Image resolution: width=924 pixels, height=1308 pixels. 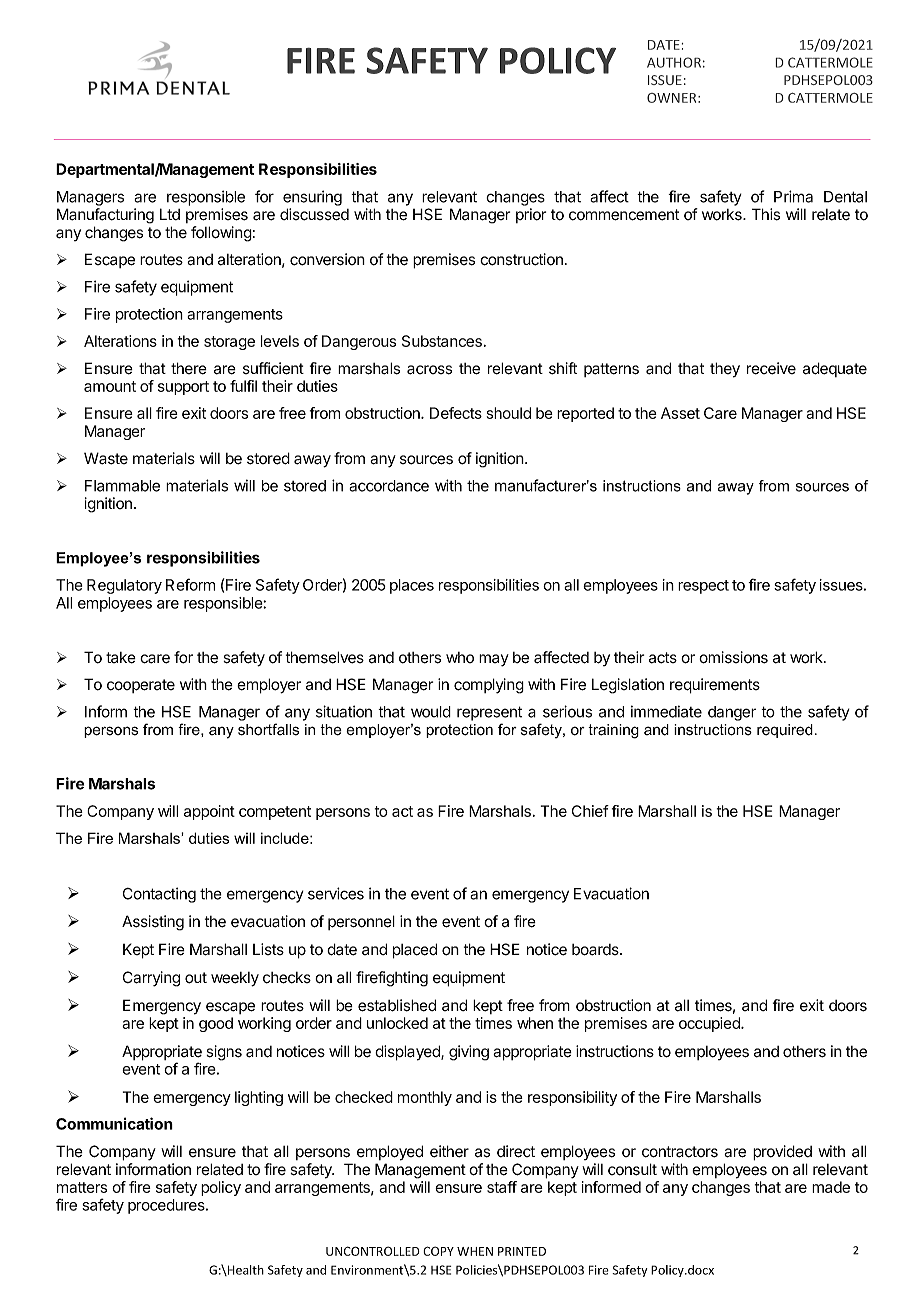 What do you see at coordinates (489, 713) in the screenshot?
I see `represent` at bounding box center [489, 713].
